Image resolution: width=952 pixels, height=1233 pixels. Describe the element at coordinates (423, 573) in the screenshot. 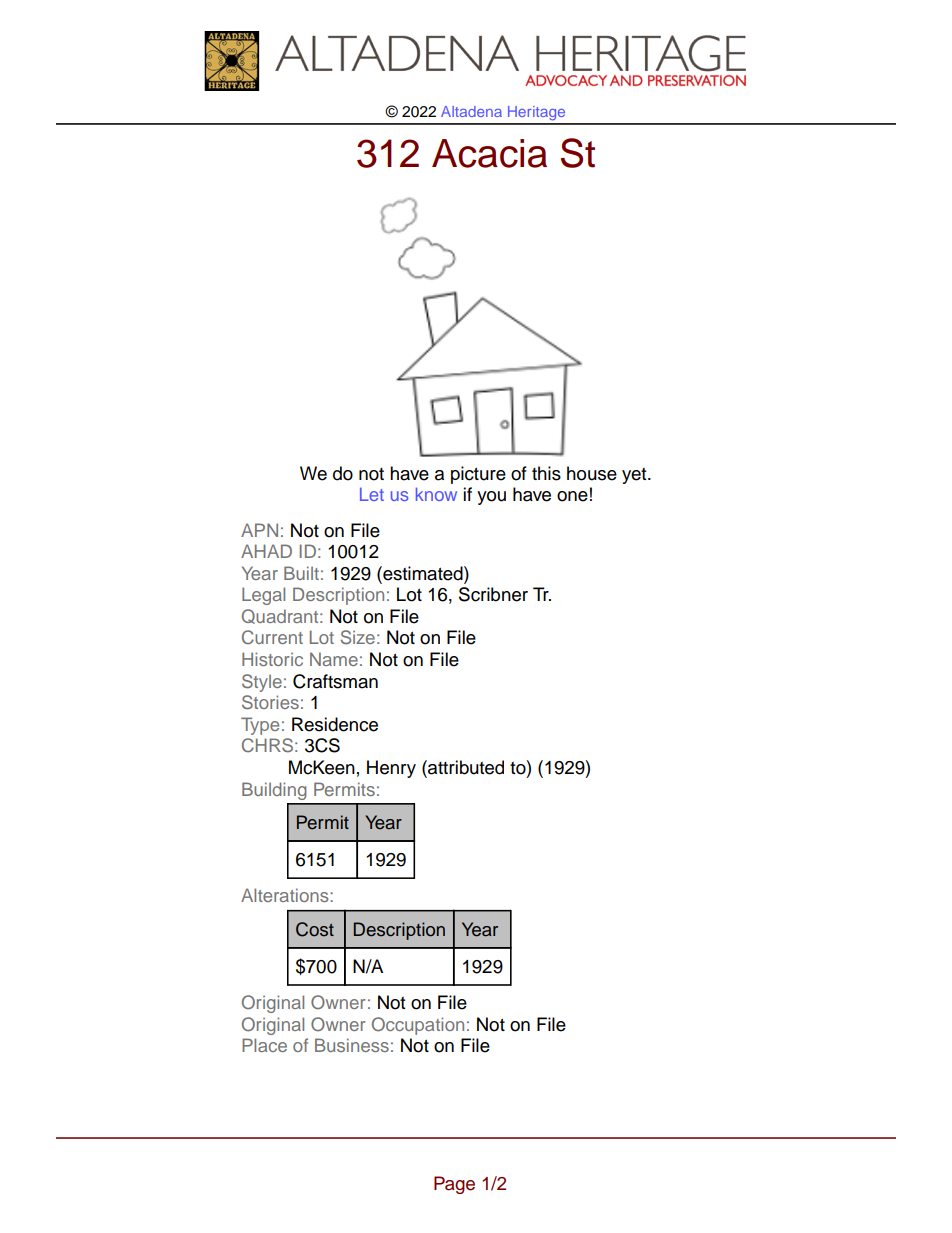

I see `estimated` at that location.
